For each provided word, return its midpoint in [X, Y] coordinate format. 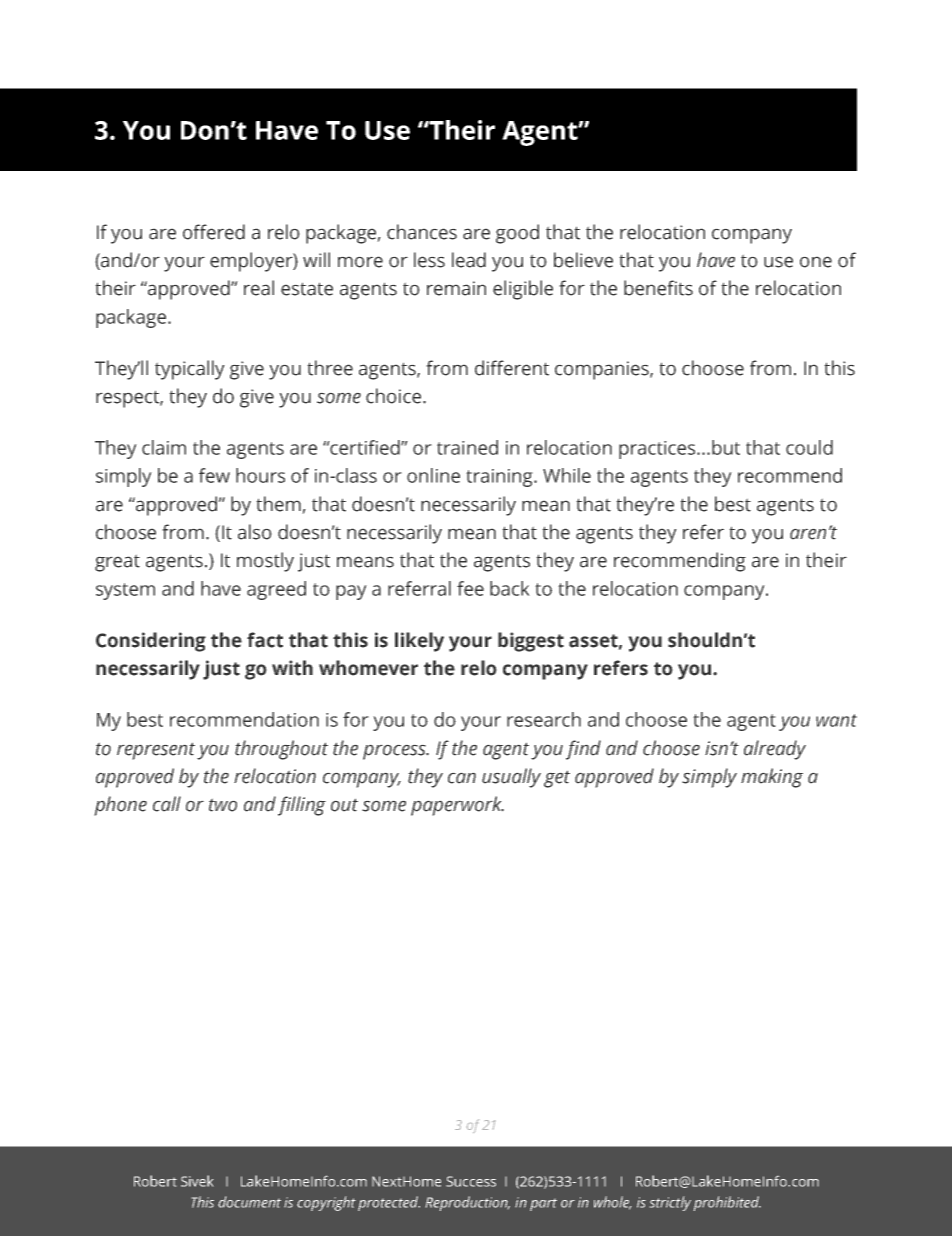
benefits [658, 288]
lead [469, 260]
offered [214, 232]
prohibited [727, 1203]
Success [471, 1181]
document [249, 1202]
